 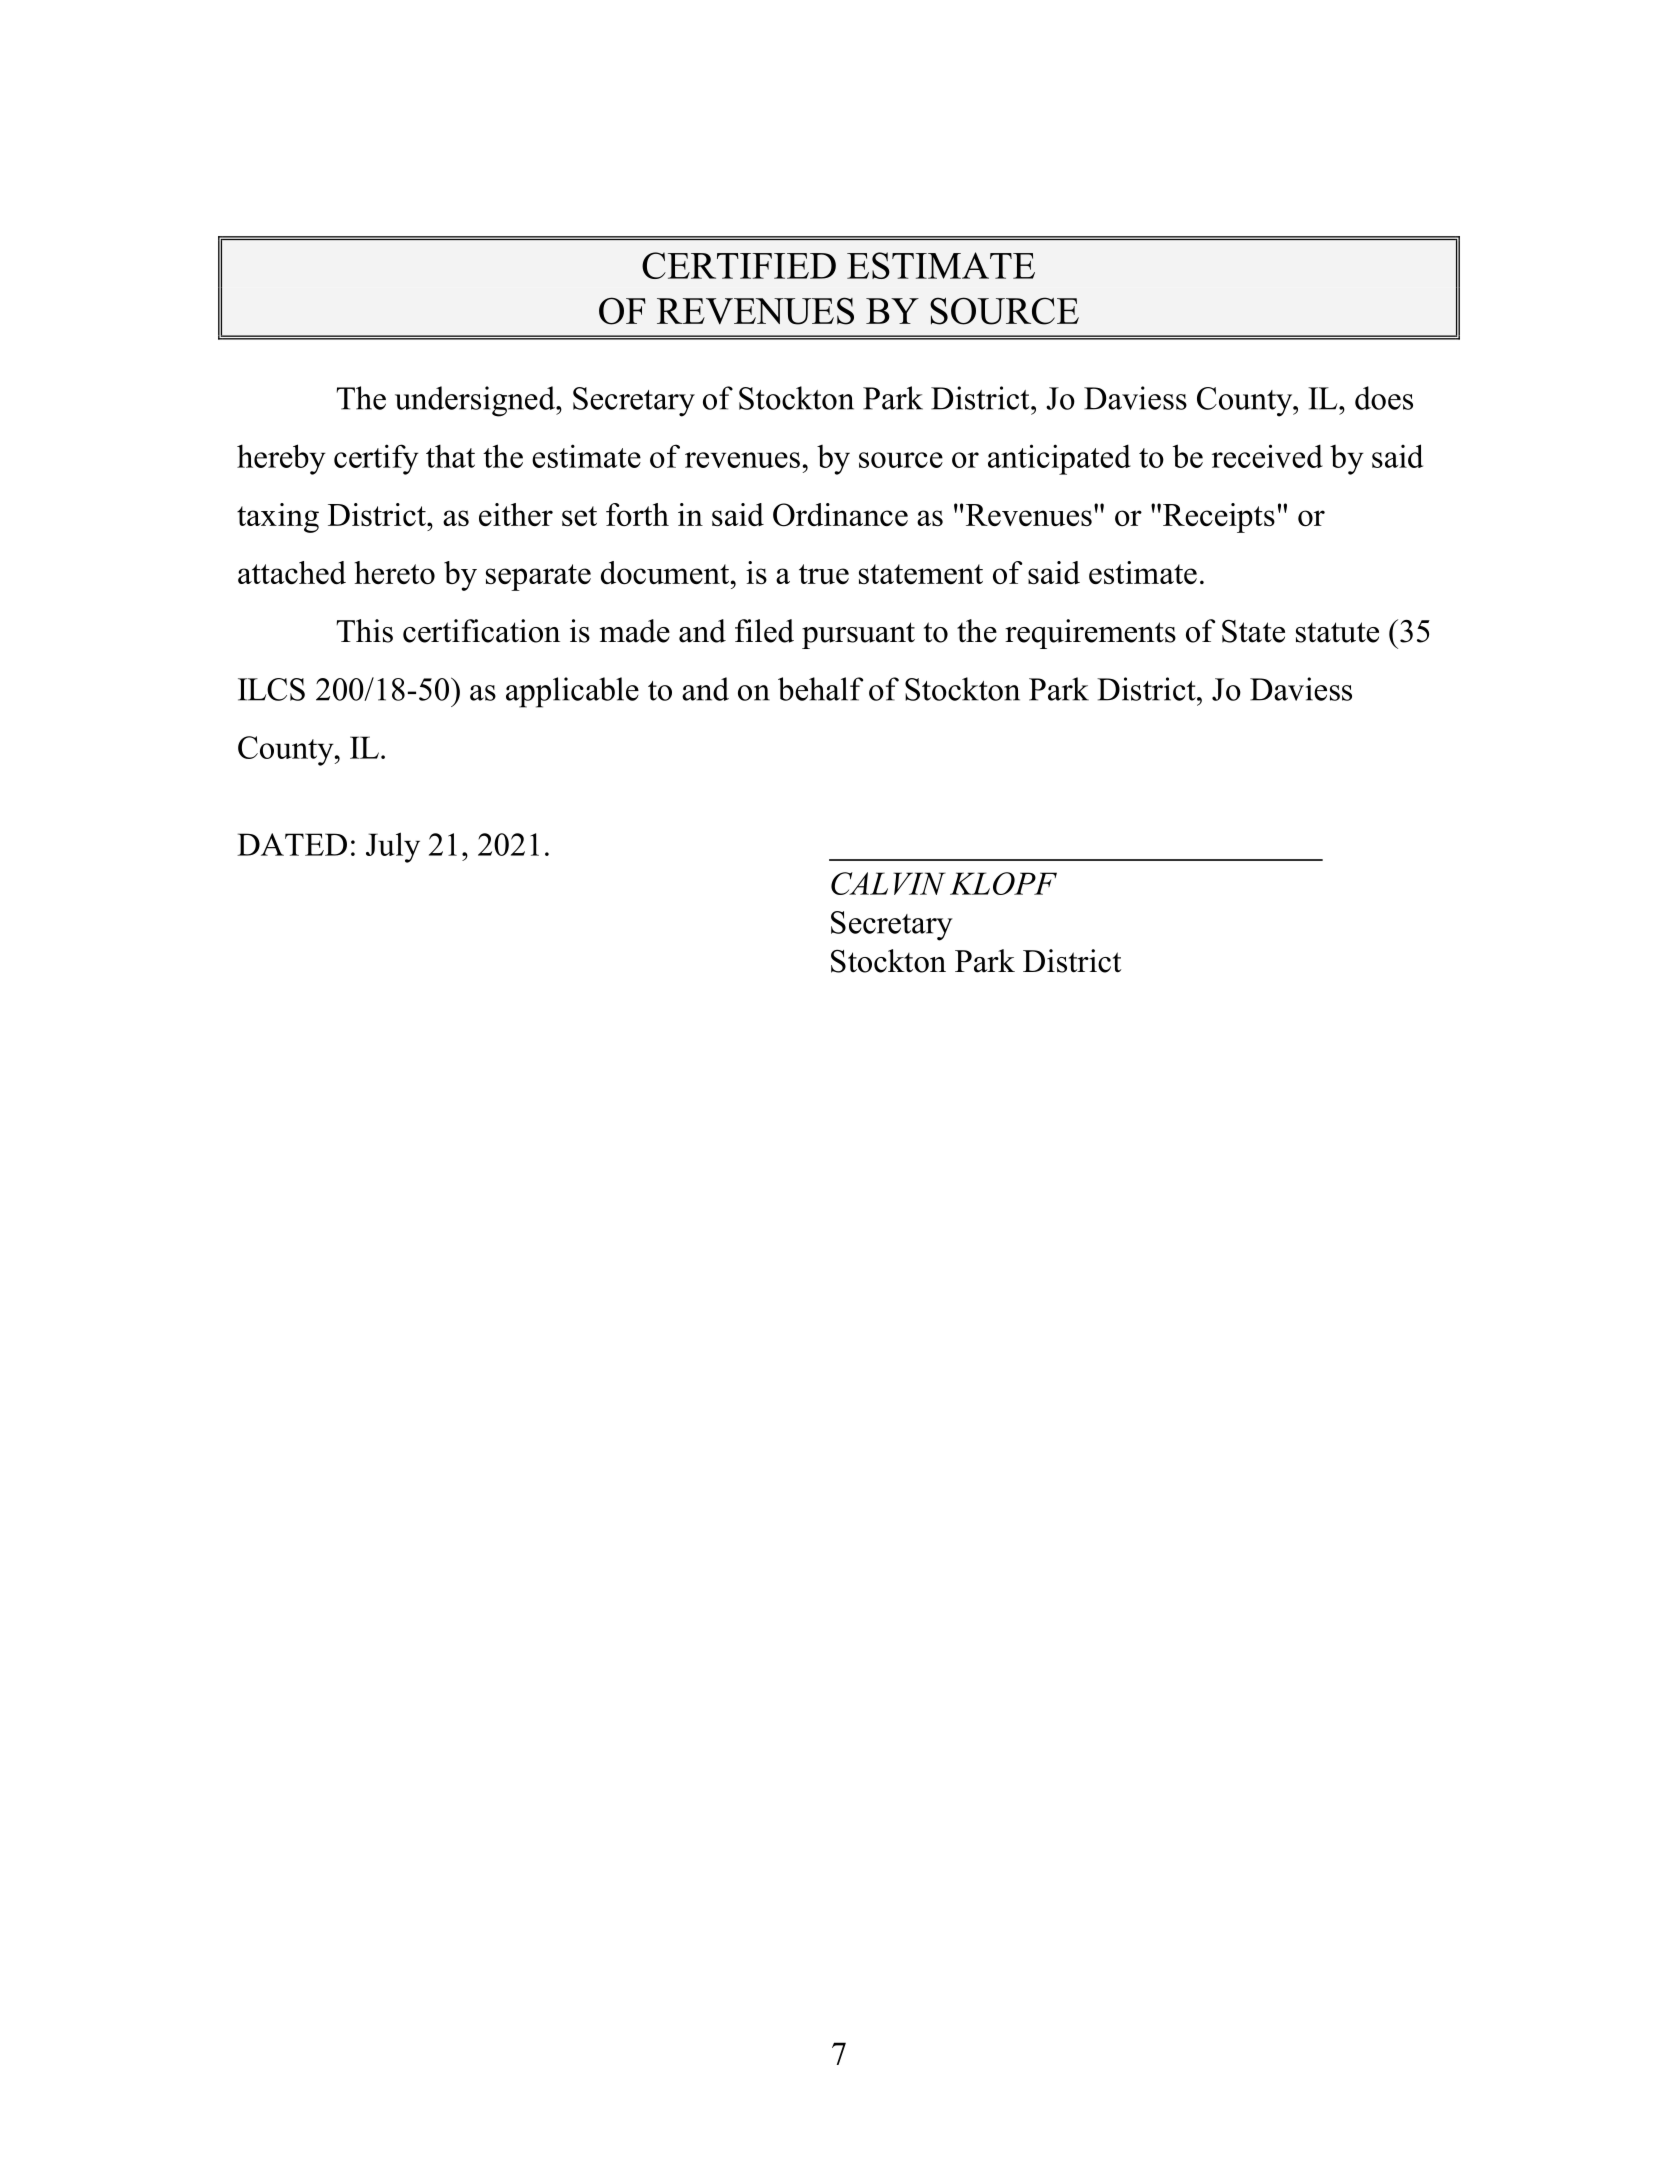 I want to click on Ordinance, so click(x=840, y=515).
